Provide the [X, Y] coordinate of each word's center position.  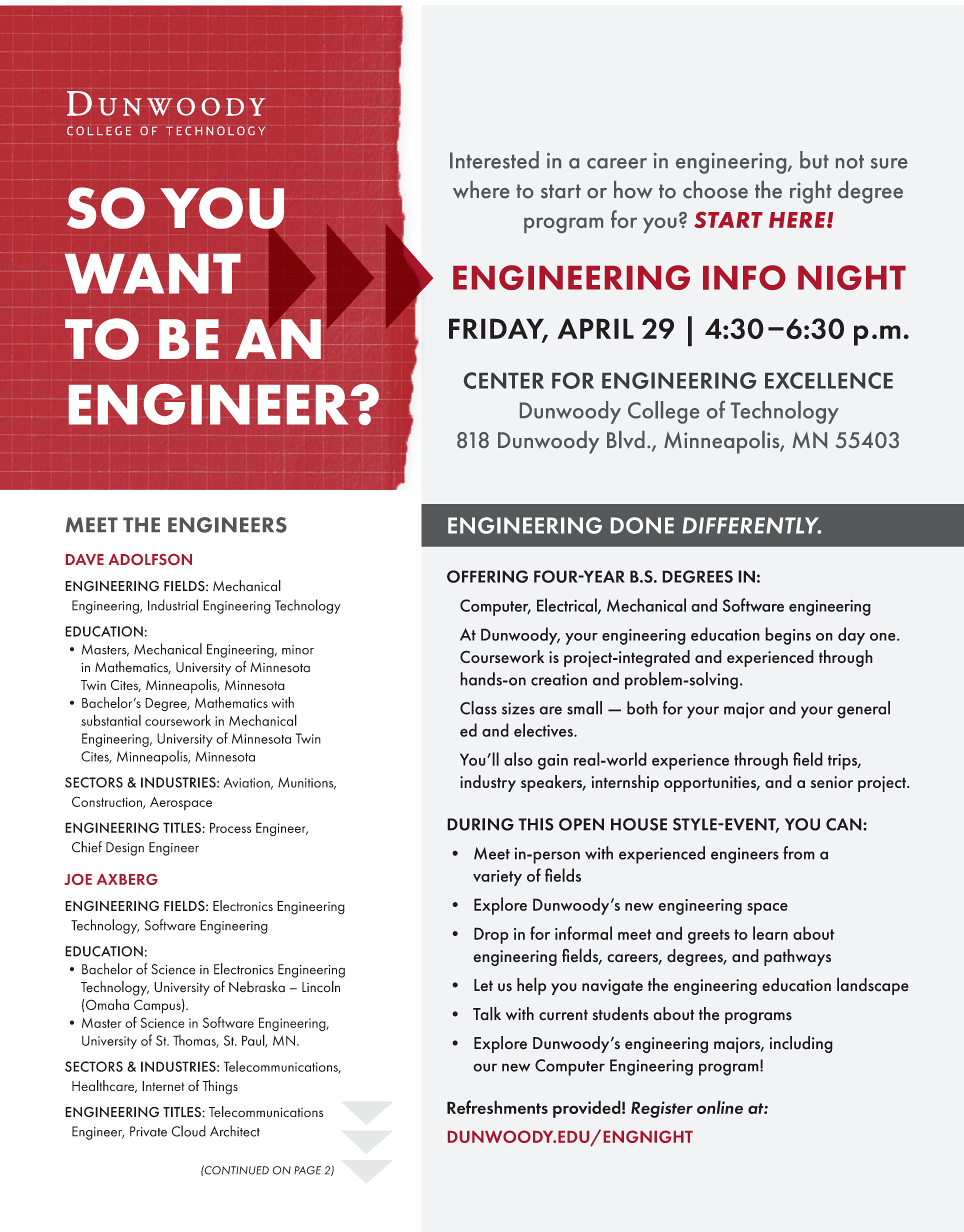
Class [478, 708]
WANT [153, 273]
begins [788, 636]
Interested [494, 160]
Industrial [173, 605]
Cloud [188, 1131]
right [811, 192]
